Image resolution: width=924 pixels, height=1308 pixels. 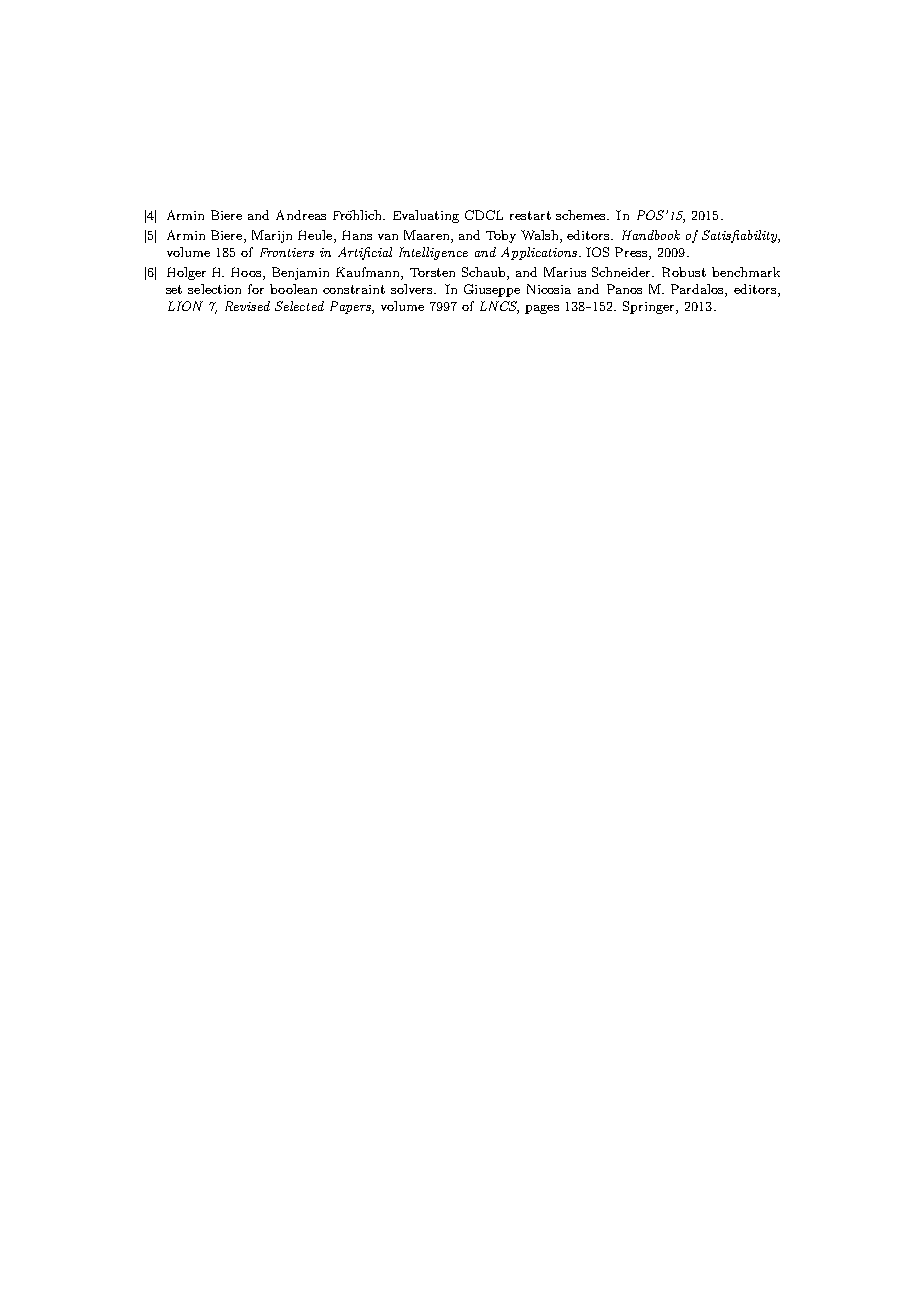 What do you see at coordinates (426, 216) in the image?
I see `Evaluating` at bounding box center [426, 216].
